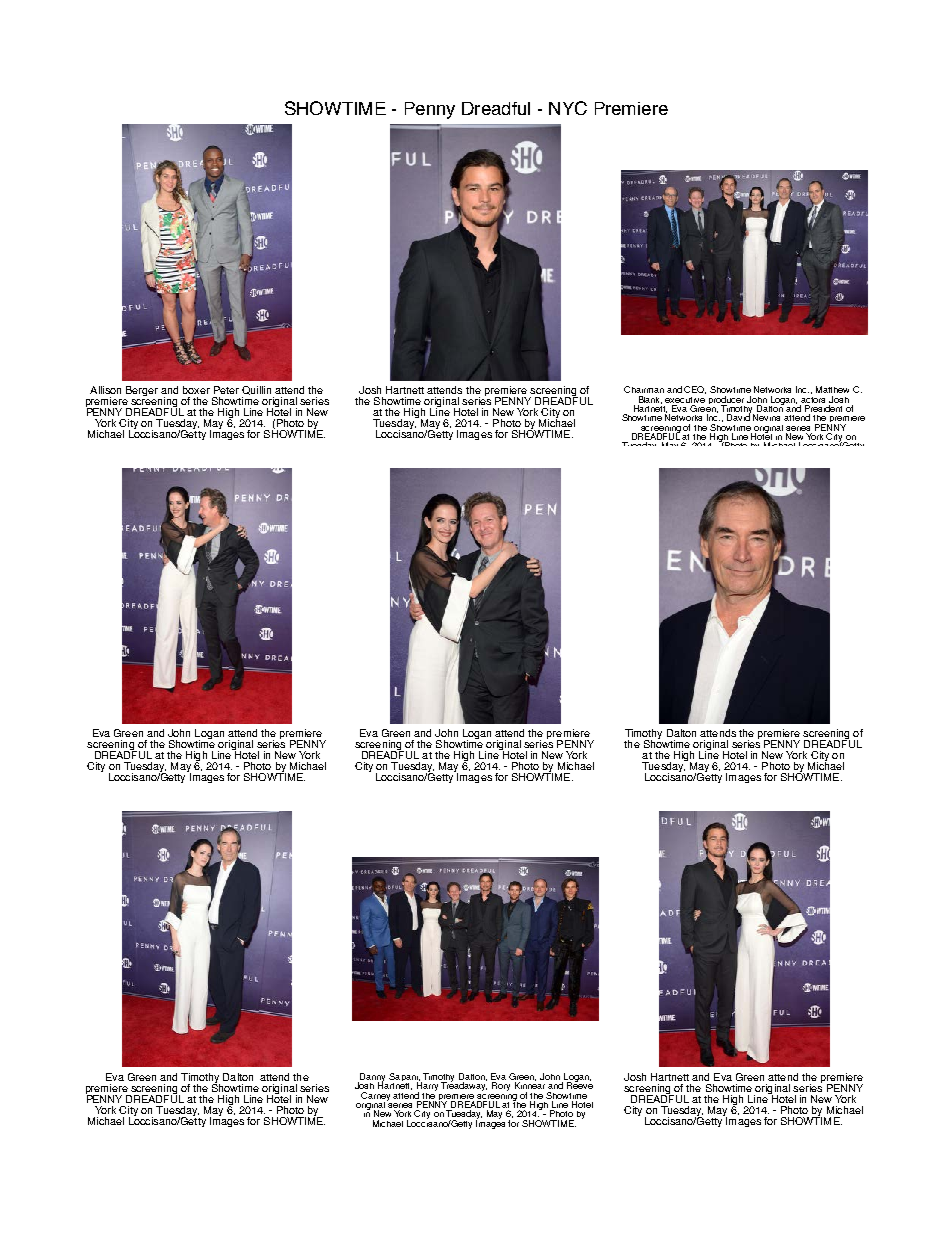 The image size is (952, 1233). I want to click on CEO, so click(695, 390).
